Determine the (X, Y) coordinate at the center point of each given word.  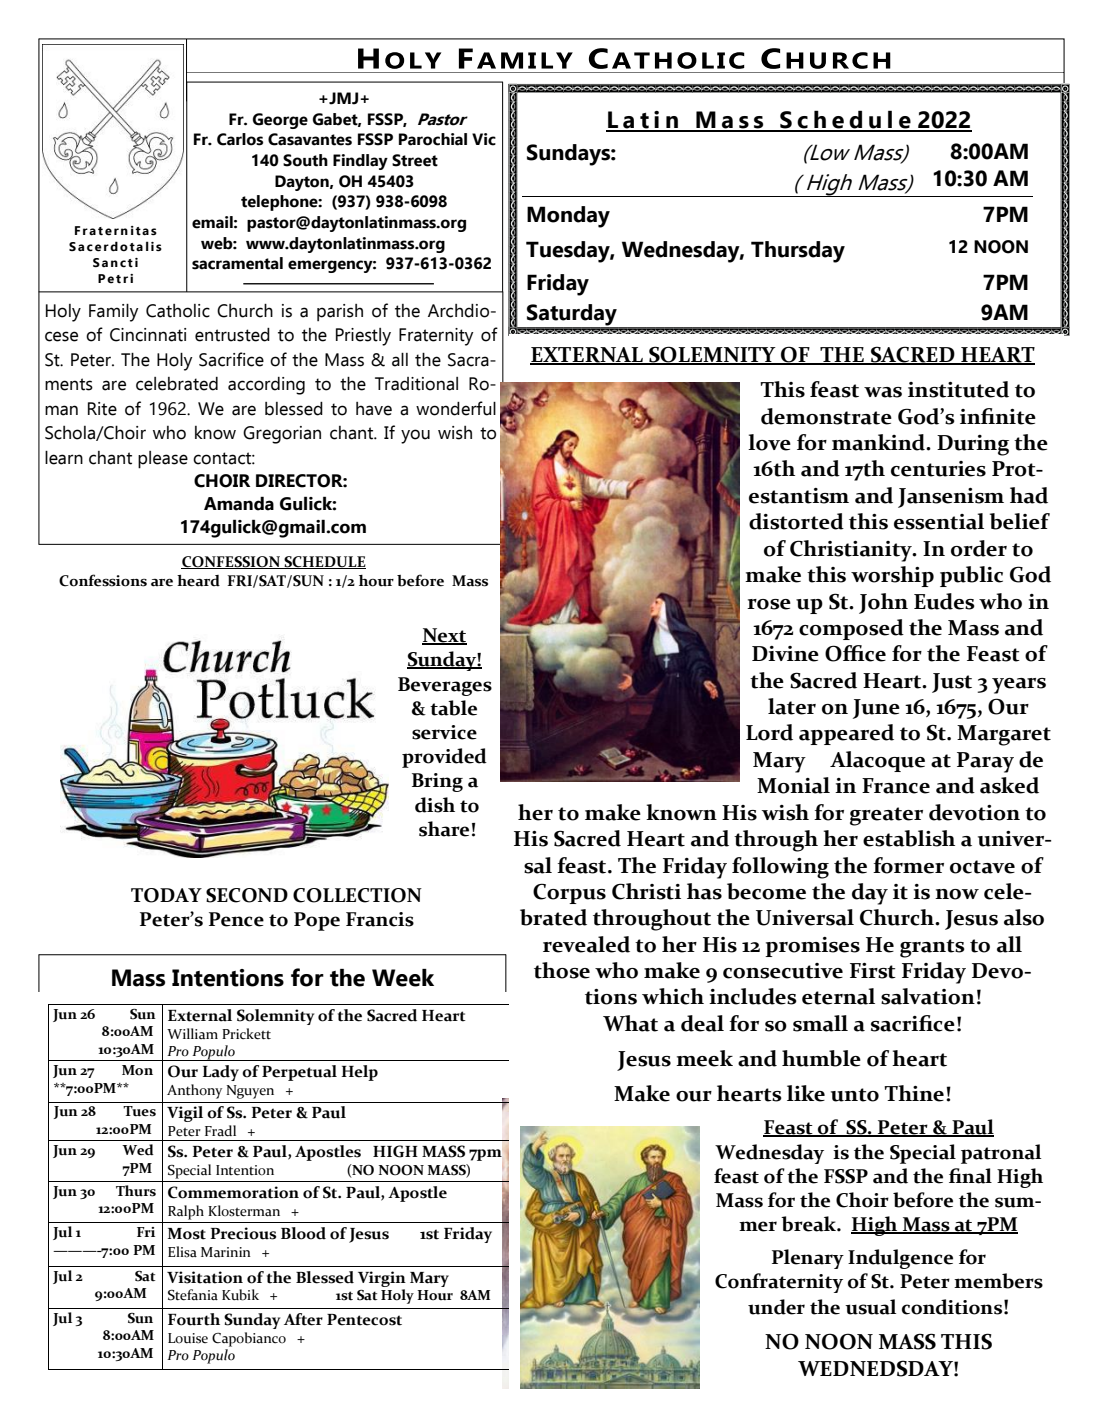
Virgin (382, 1279)
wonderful (456, 408)
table (453, 708)
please (163, 460)
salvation (928, 996)
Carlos (240, 139)
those (562, 970)
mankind (879, 442)
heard (198, 581)
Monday (568, 217)
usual (870, 1307)
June (876, 709)
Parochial (433, 139)
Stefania (193, 1295)
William (192, 1033)
